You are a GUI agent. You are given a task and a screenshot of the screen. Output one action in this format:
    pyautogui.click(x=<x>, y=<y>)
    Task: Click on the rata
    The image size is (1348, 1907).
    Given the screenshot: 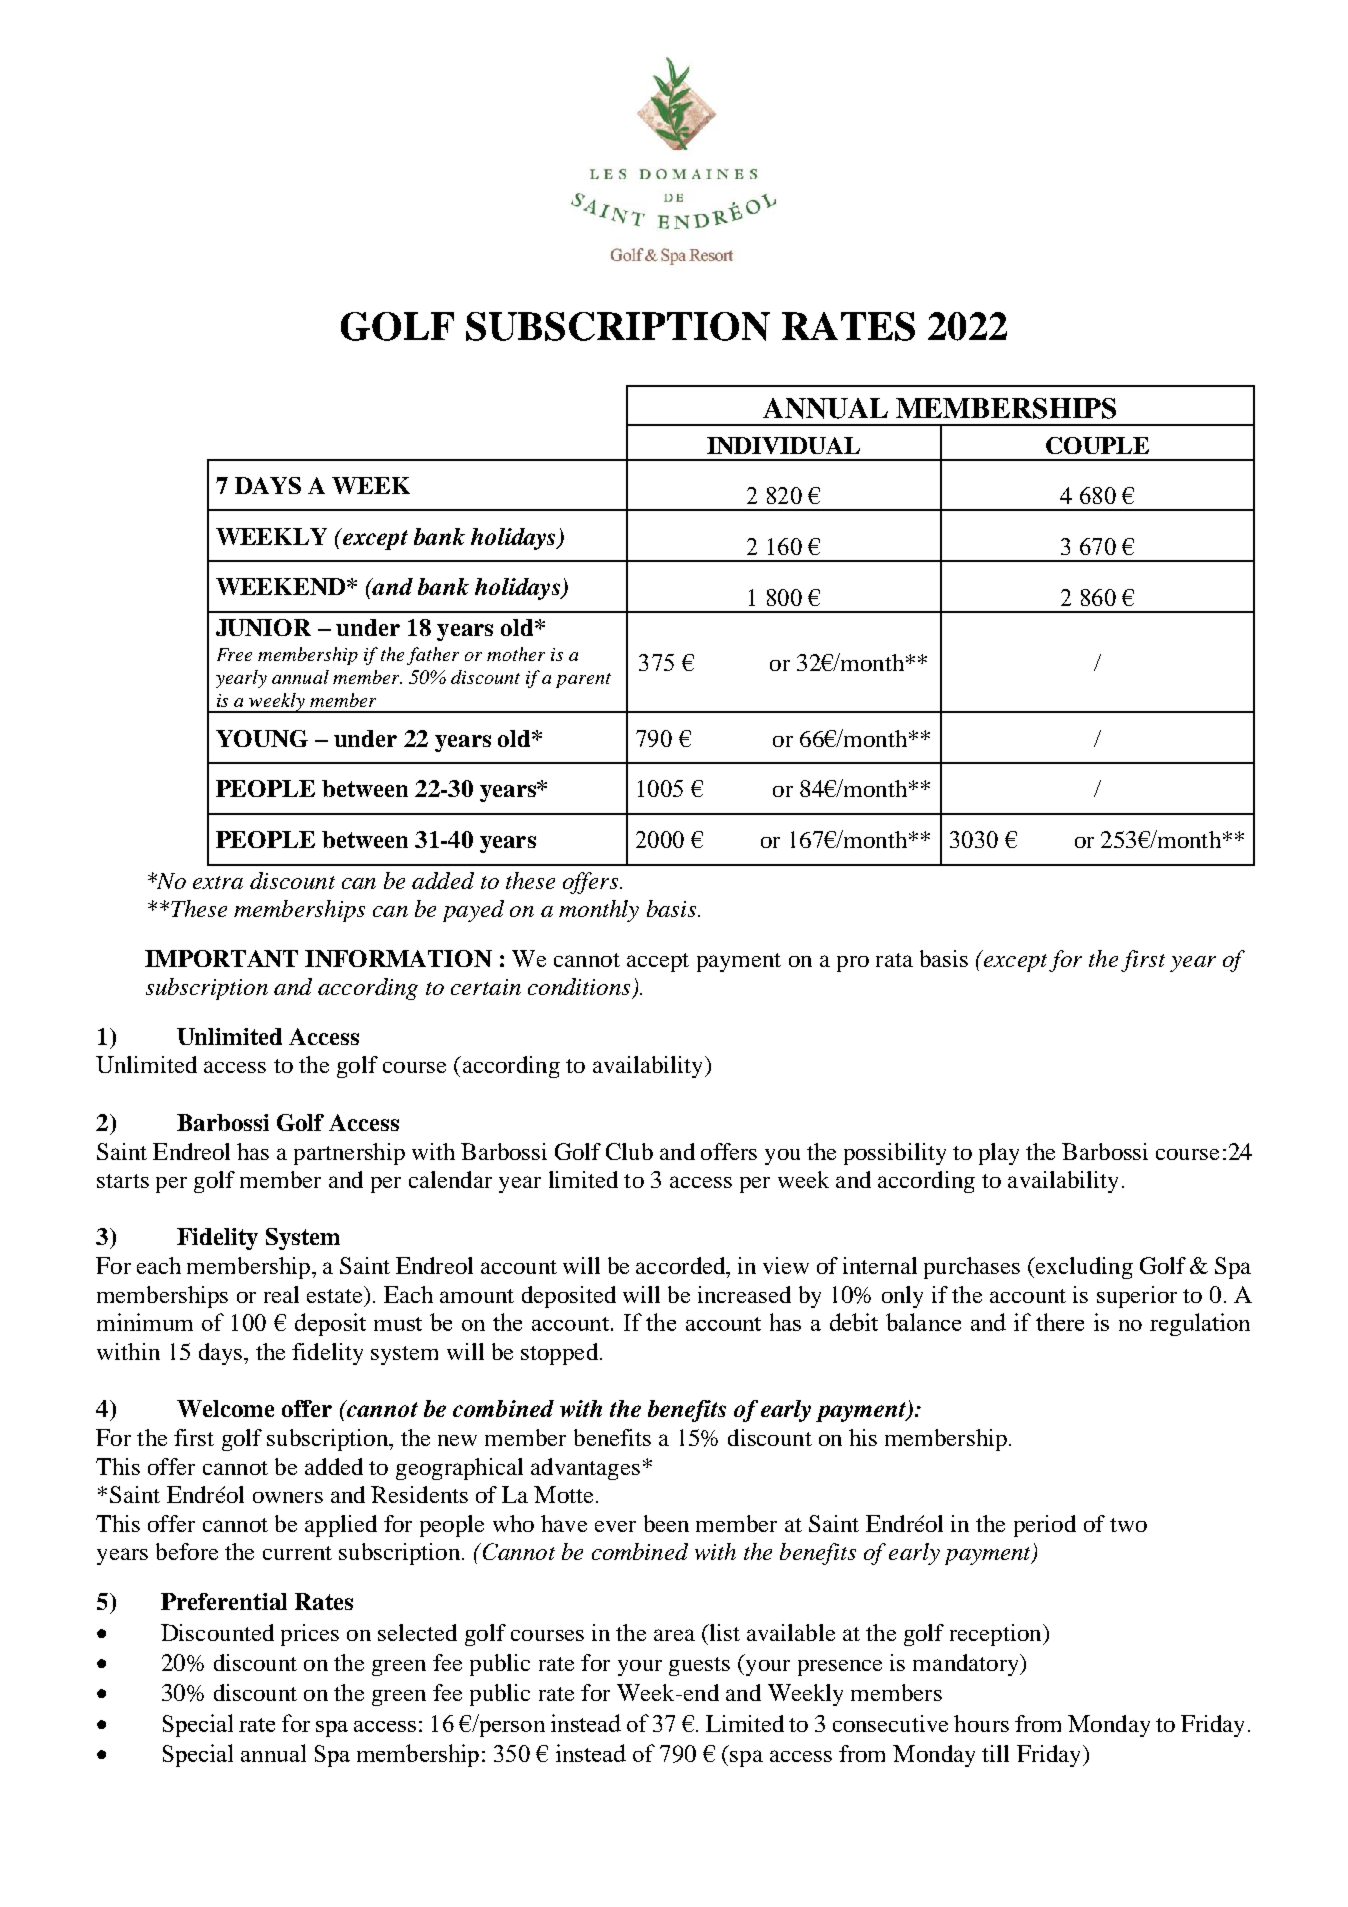 What is the action you would take?
    pyautogui.click(x=894, y=960)
